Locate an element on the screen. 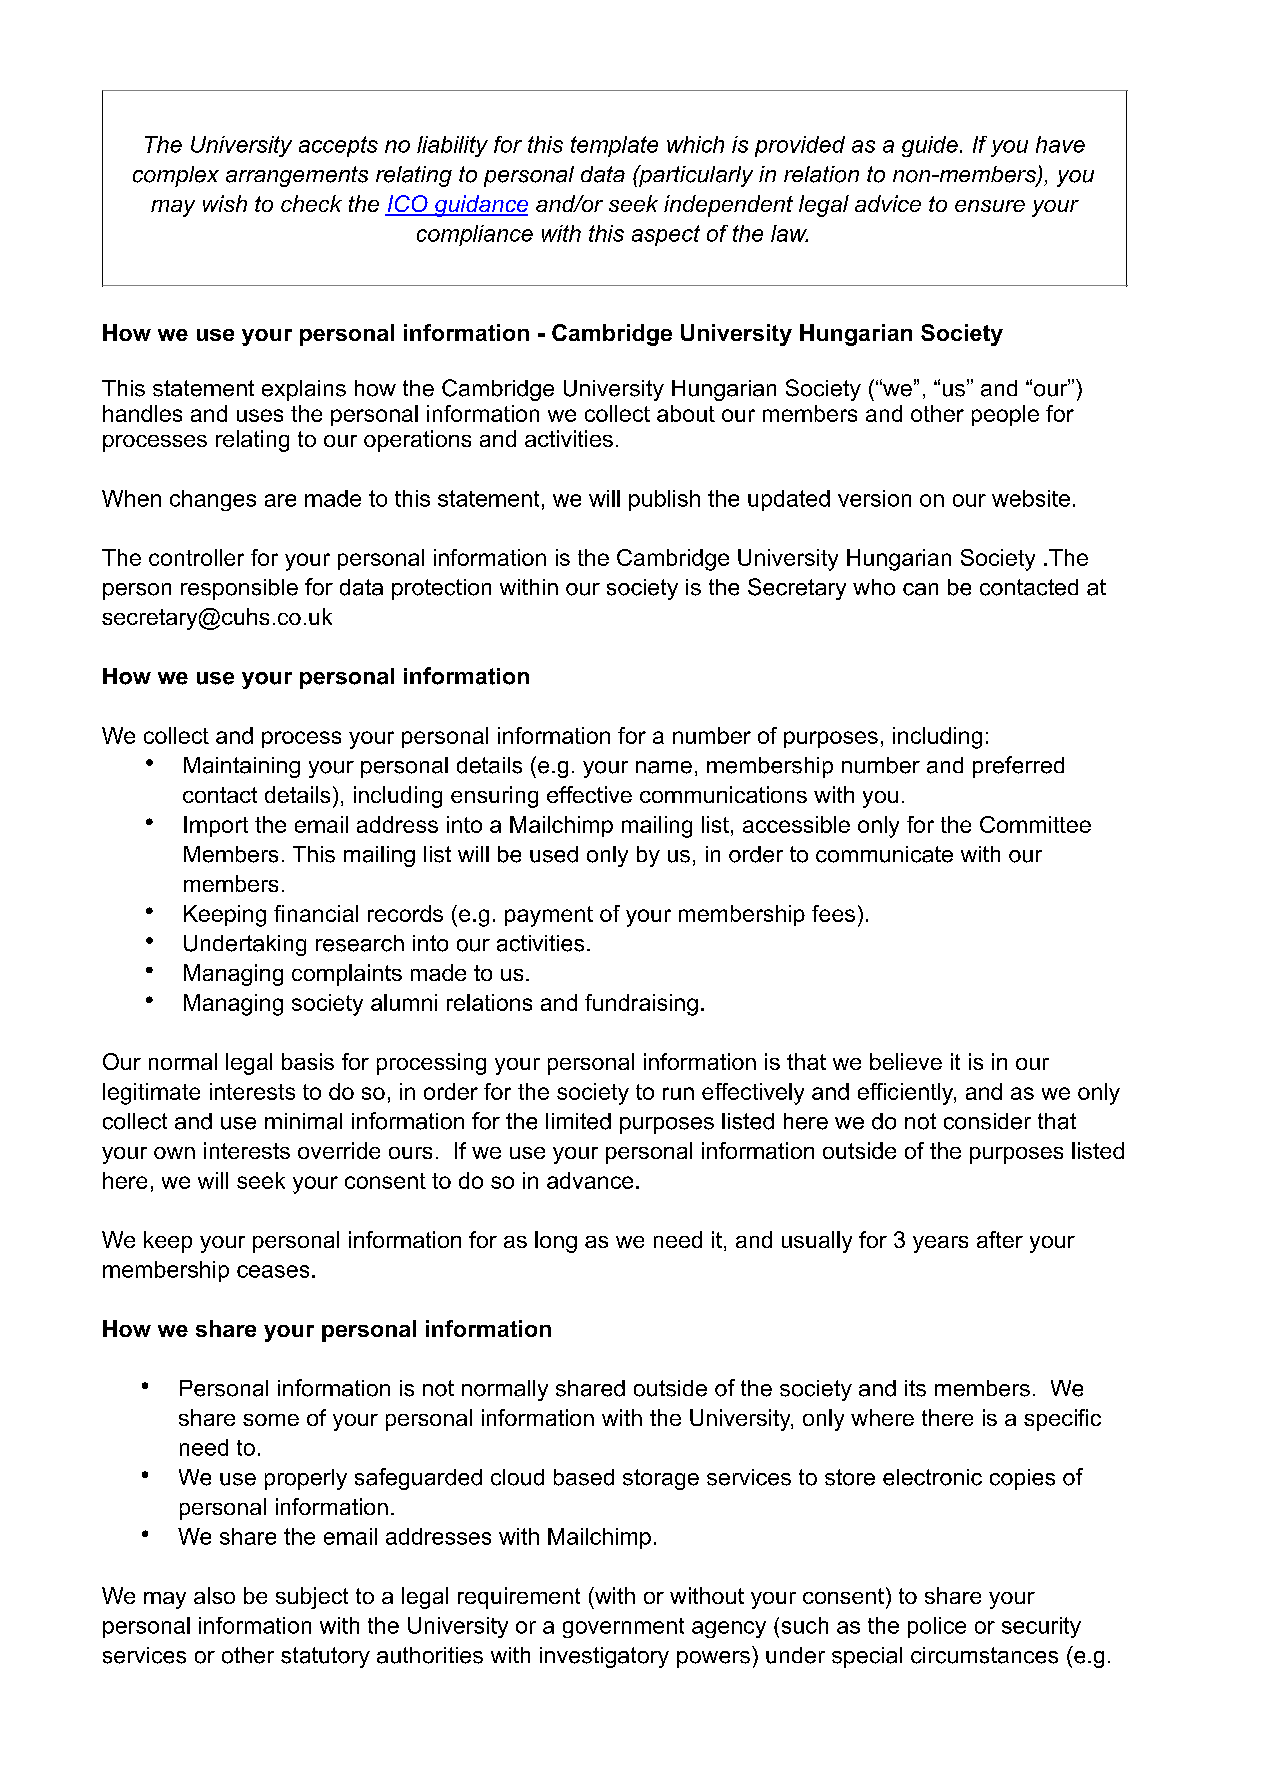 This screenshot has width=1263, height=1784. consider is located at coordinates (987, 1121).
